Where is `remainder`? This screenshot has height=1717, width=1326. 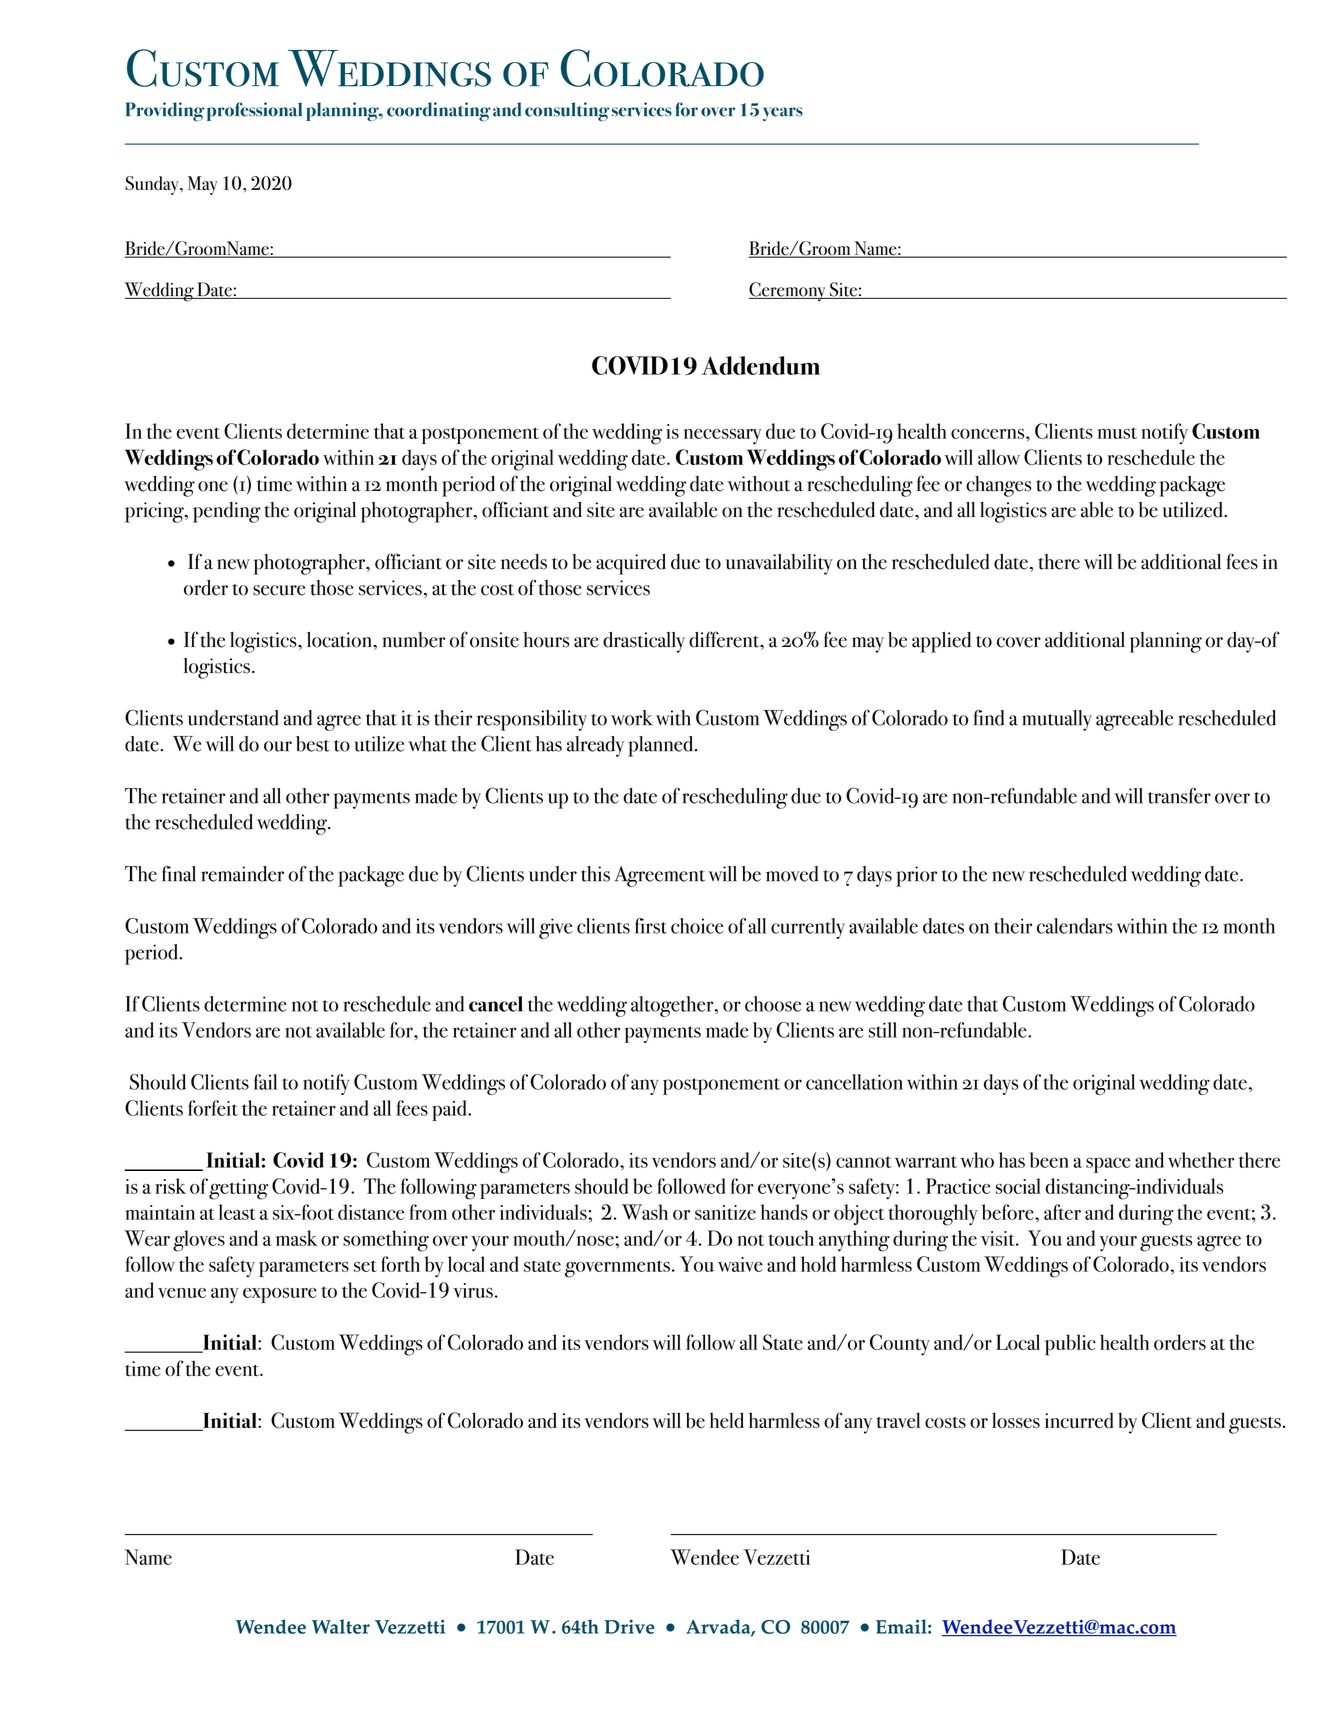
remainder is located at coordinates (242, 874).
